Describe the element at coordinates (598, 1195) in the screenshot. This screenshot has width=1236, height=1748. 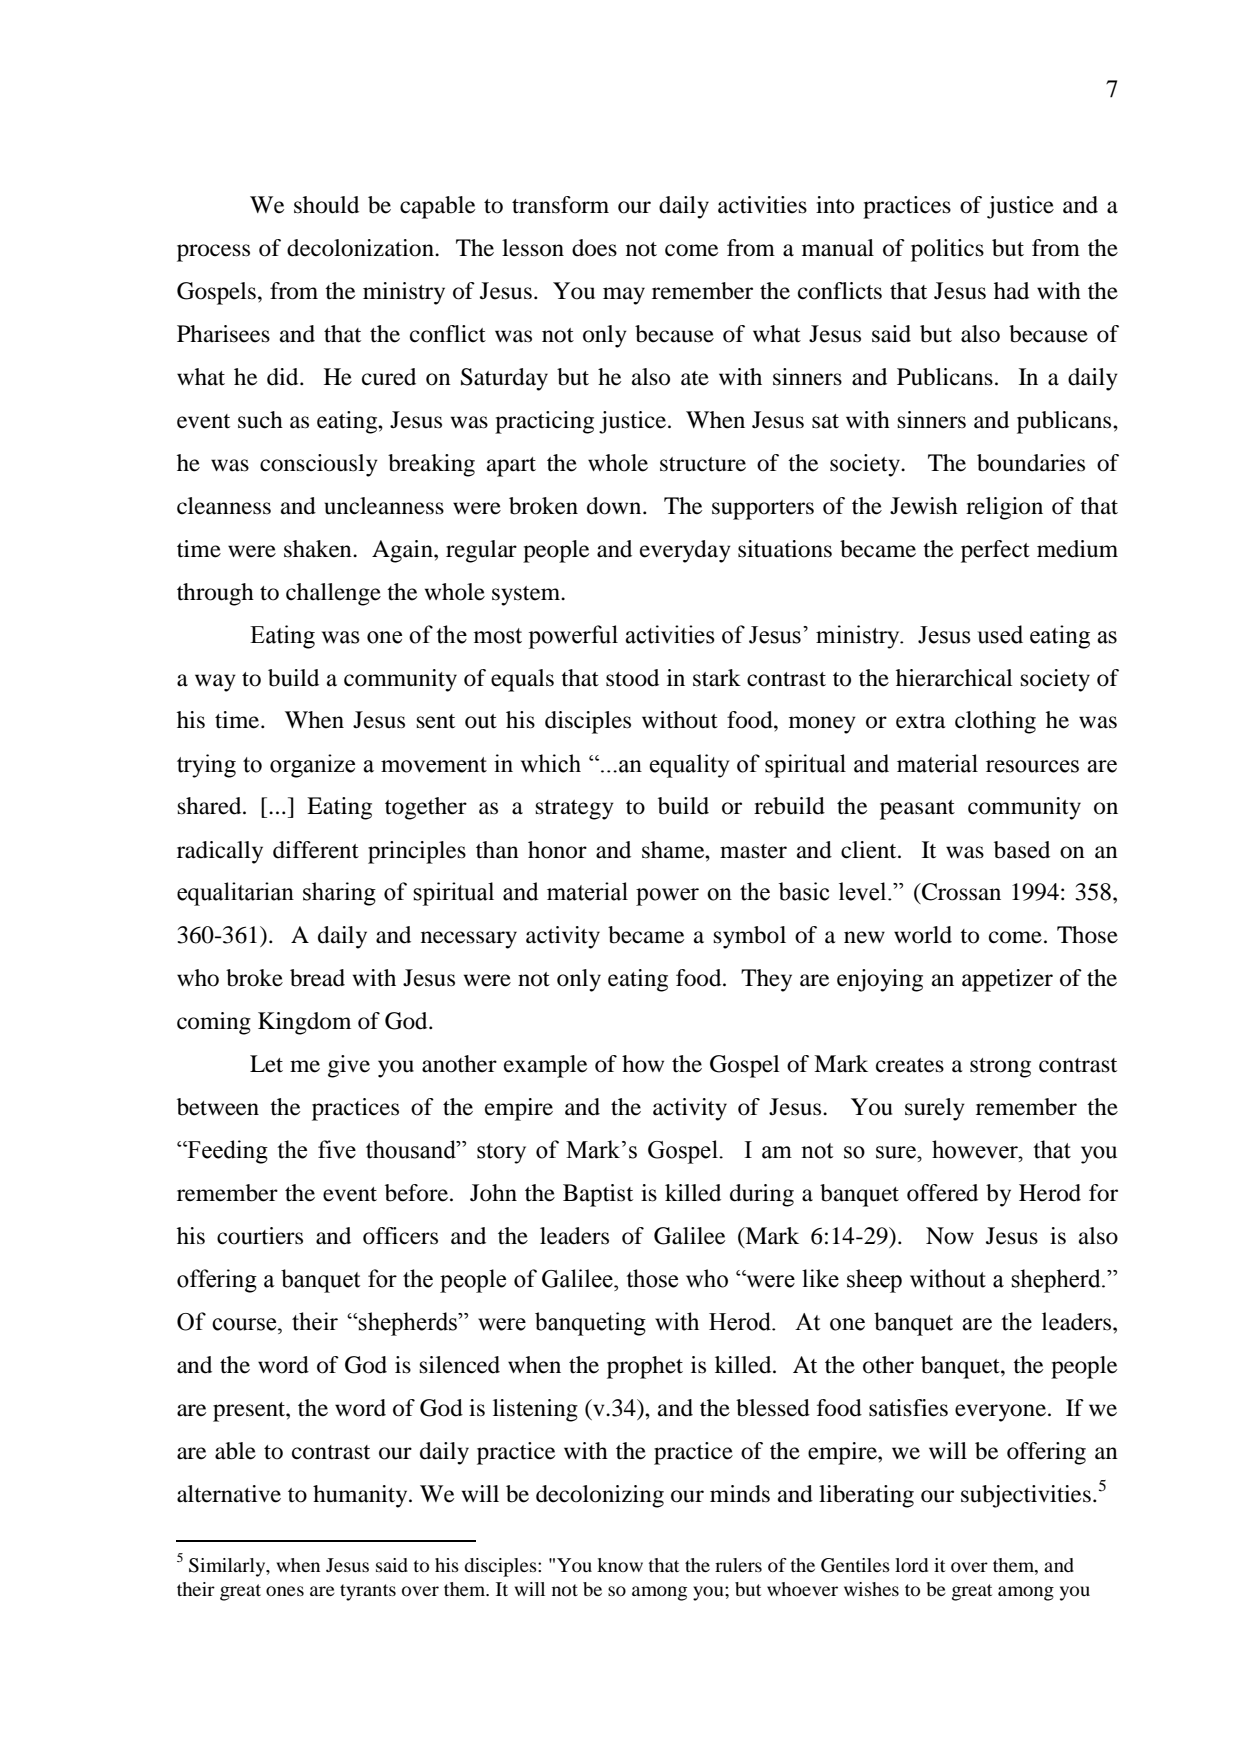
I see `Baptist` at that location.
